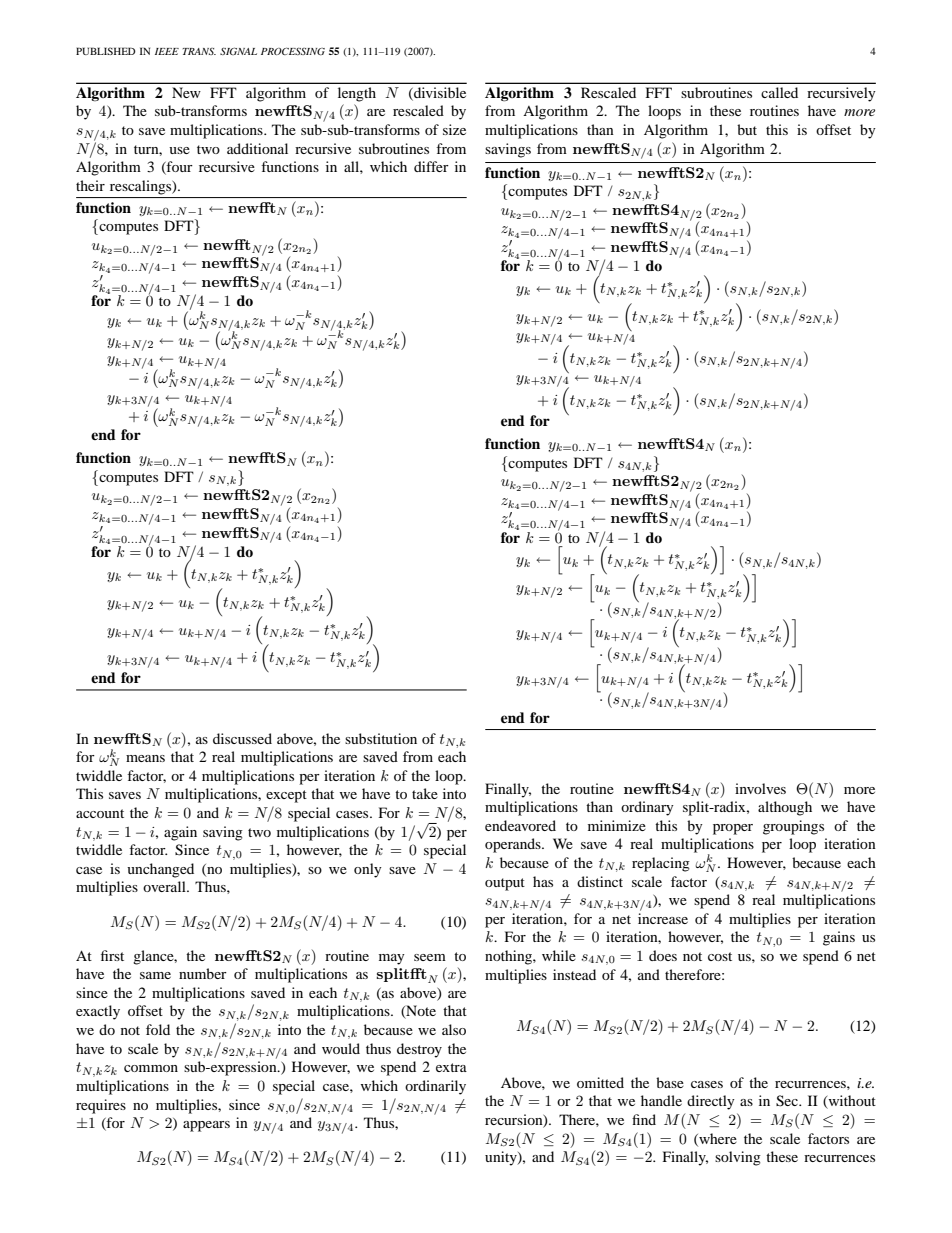  Describe the element at coordinates (733, 829) in the page. I see `proper` at that location.
